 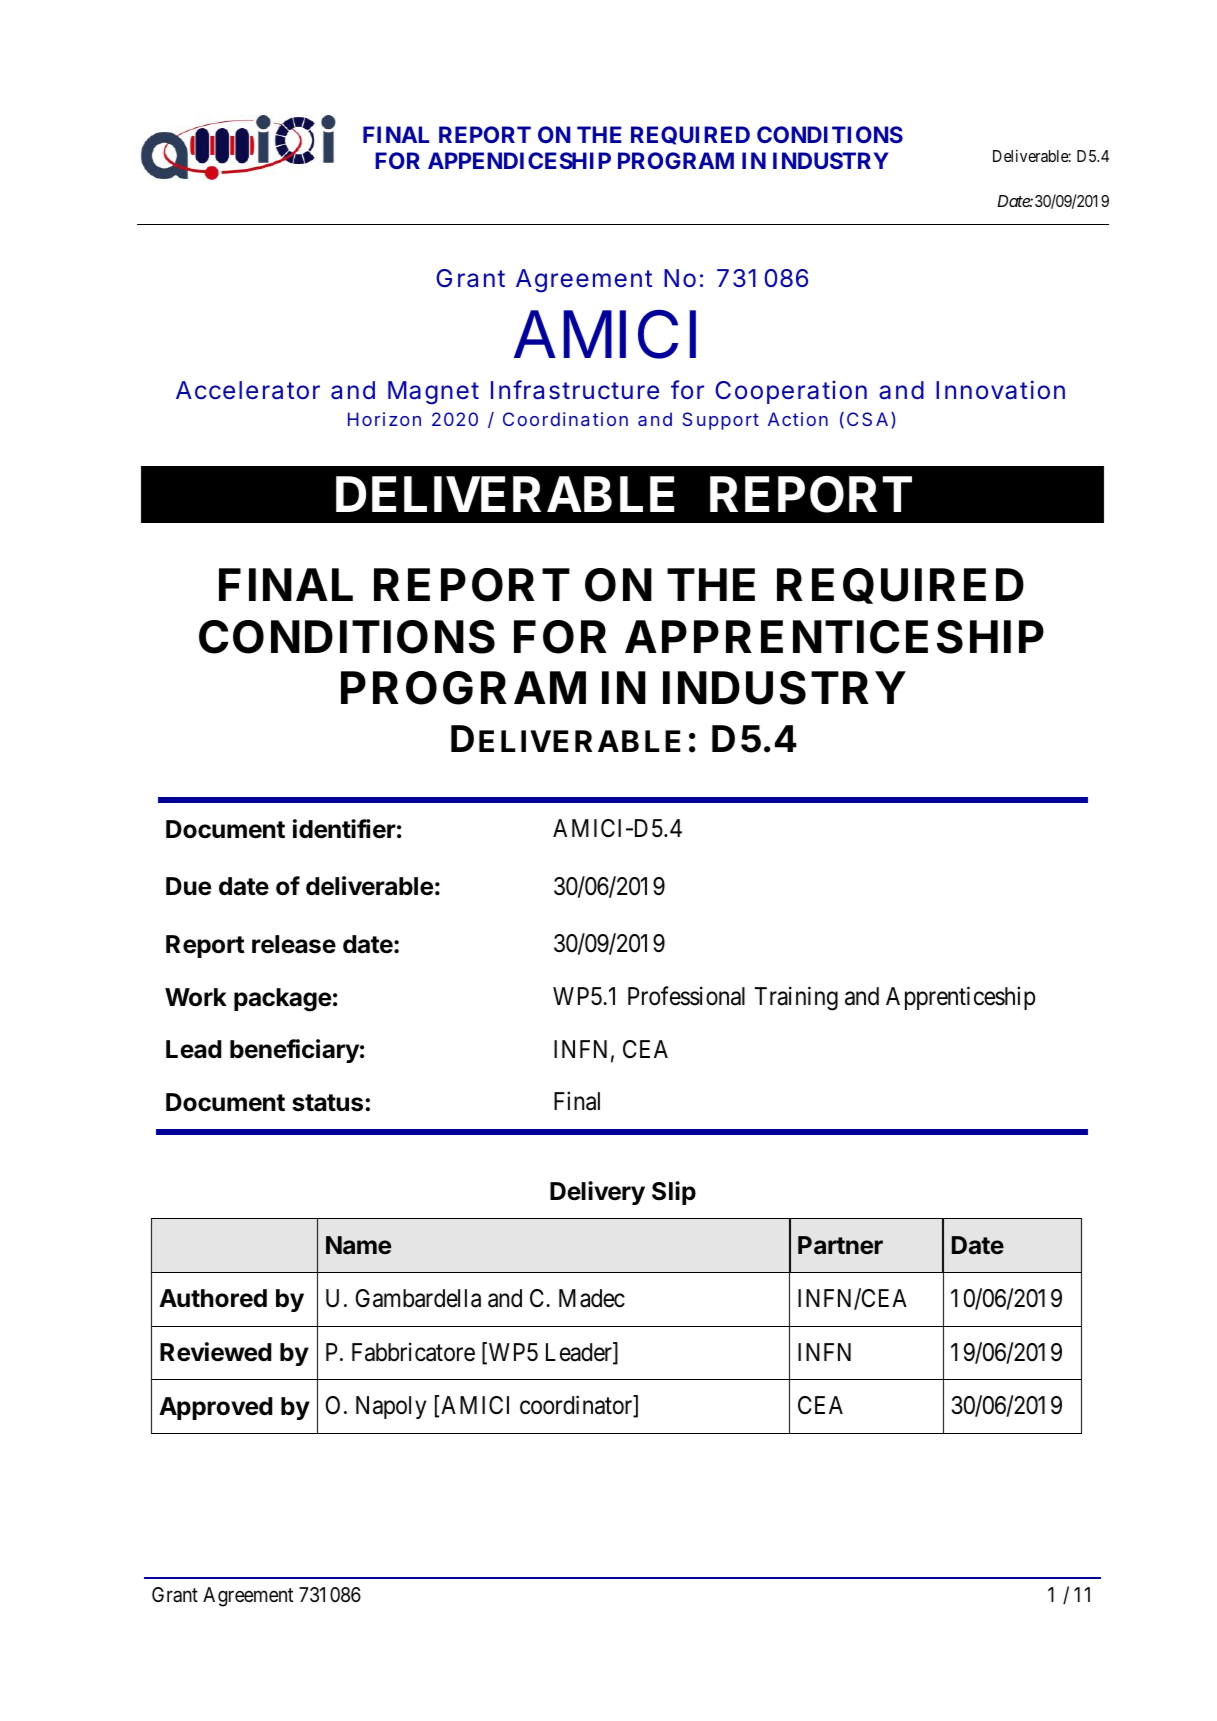 What do you see at coordinates (327, 1103) in the screenshot?
I see `status` at bounding box center [327, 1103].
